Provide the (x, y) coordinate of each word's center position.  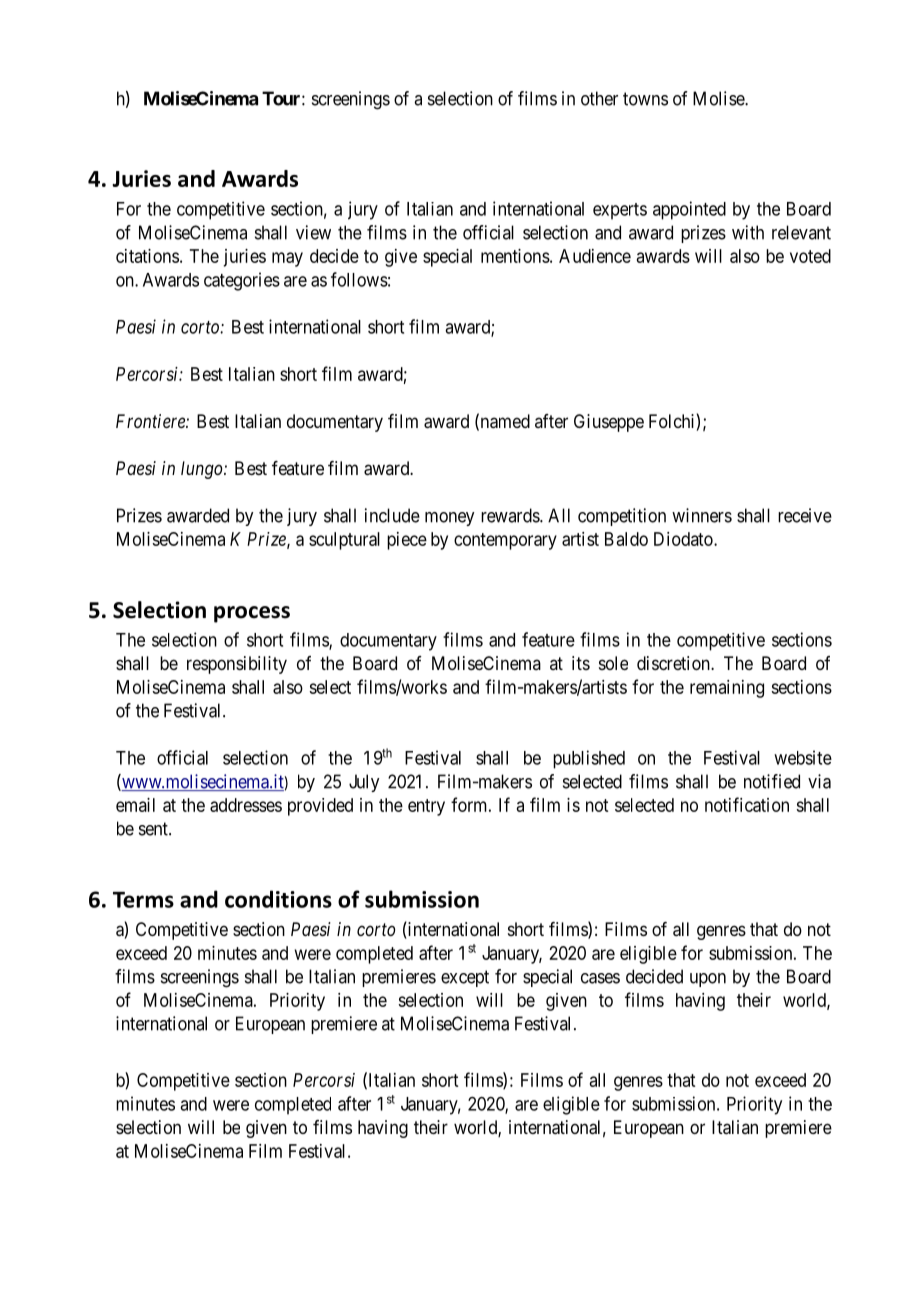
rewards (511, 515)
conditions (278, 899)
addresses (246, 805)
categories (242, 281)
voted (810, 256)
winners (702, 515)
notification (747, 804)
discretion (674, 663)
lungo (203, 470)
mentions (515, 256)
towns (645, 99)
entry (426, 807)
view (313, 232)
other (599, 98)
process (252, 614)
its (581, 663)
